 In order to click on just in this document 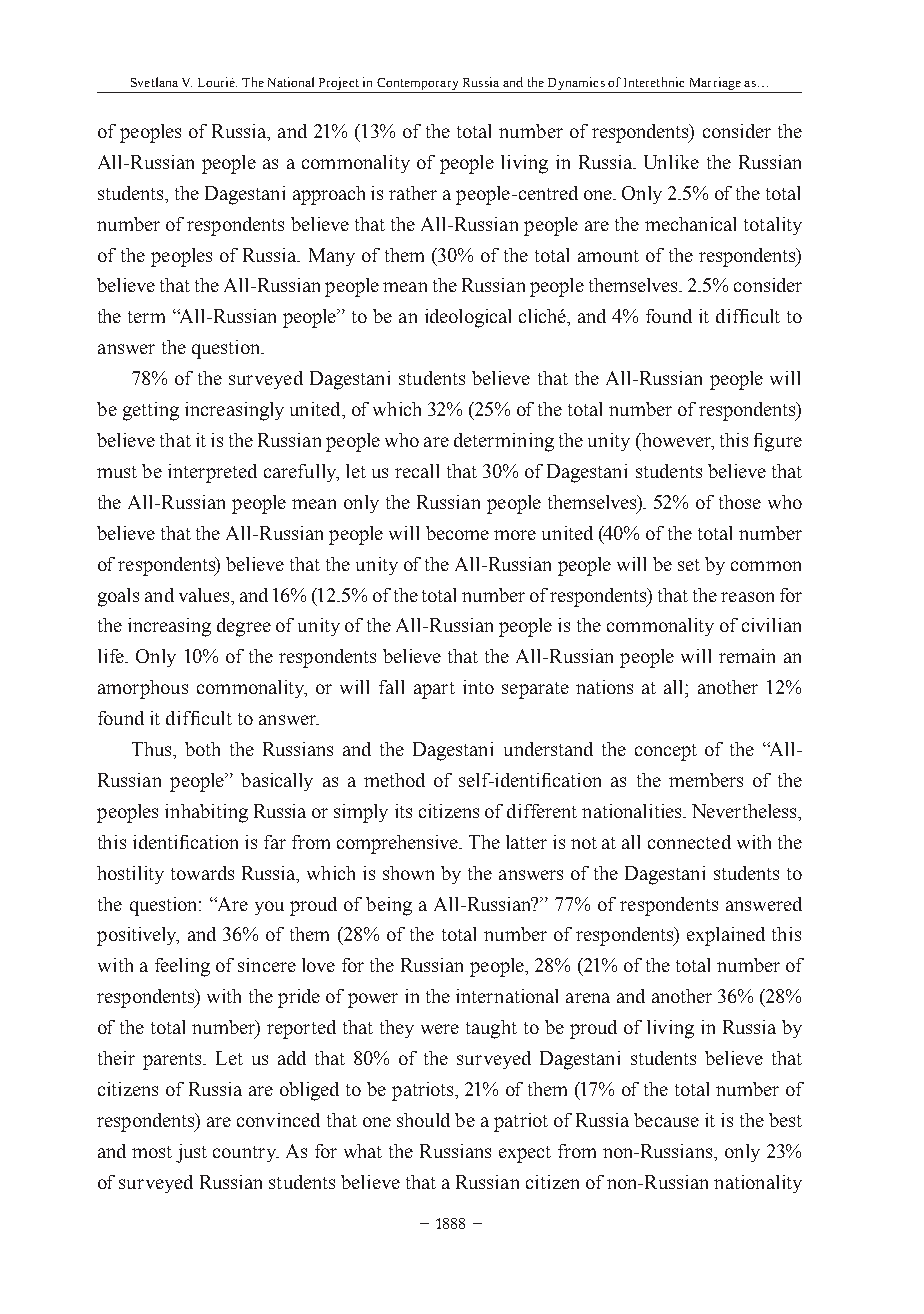, I will do `click(191, 1153)`.
